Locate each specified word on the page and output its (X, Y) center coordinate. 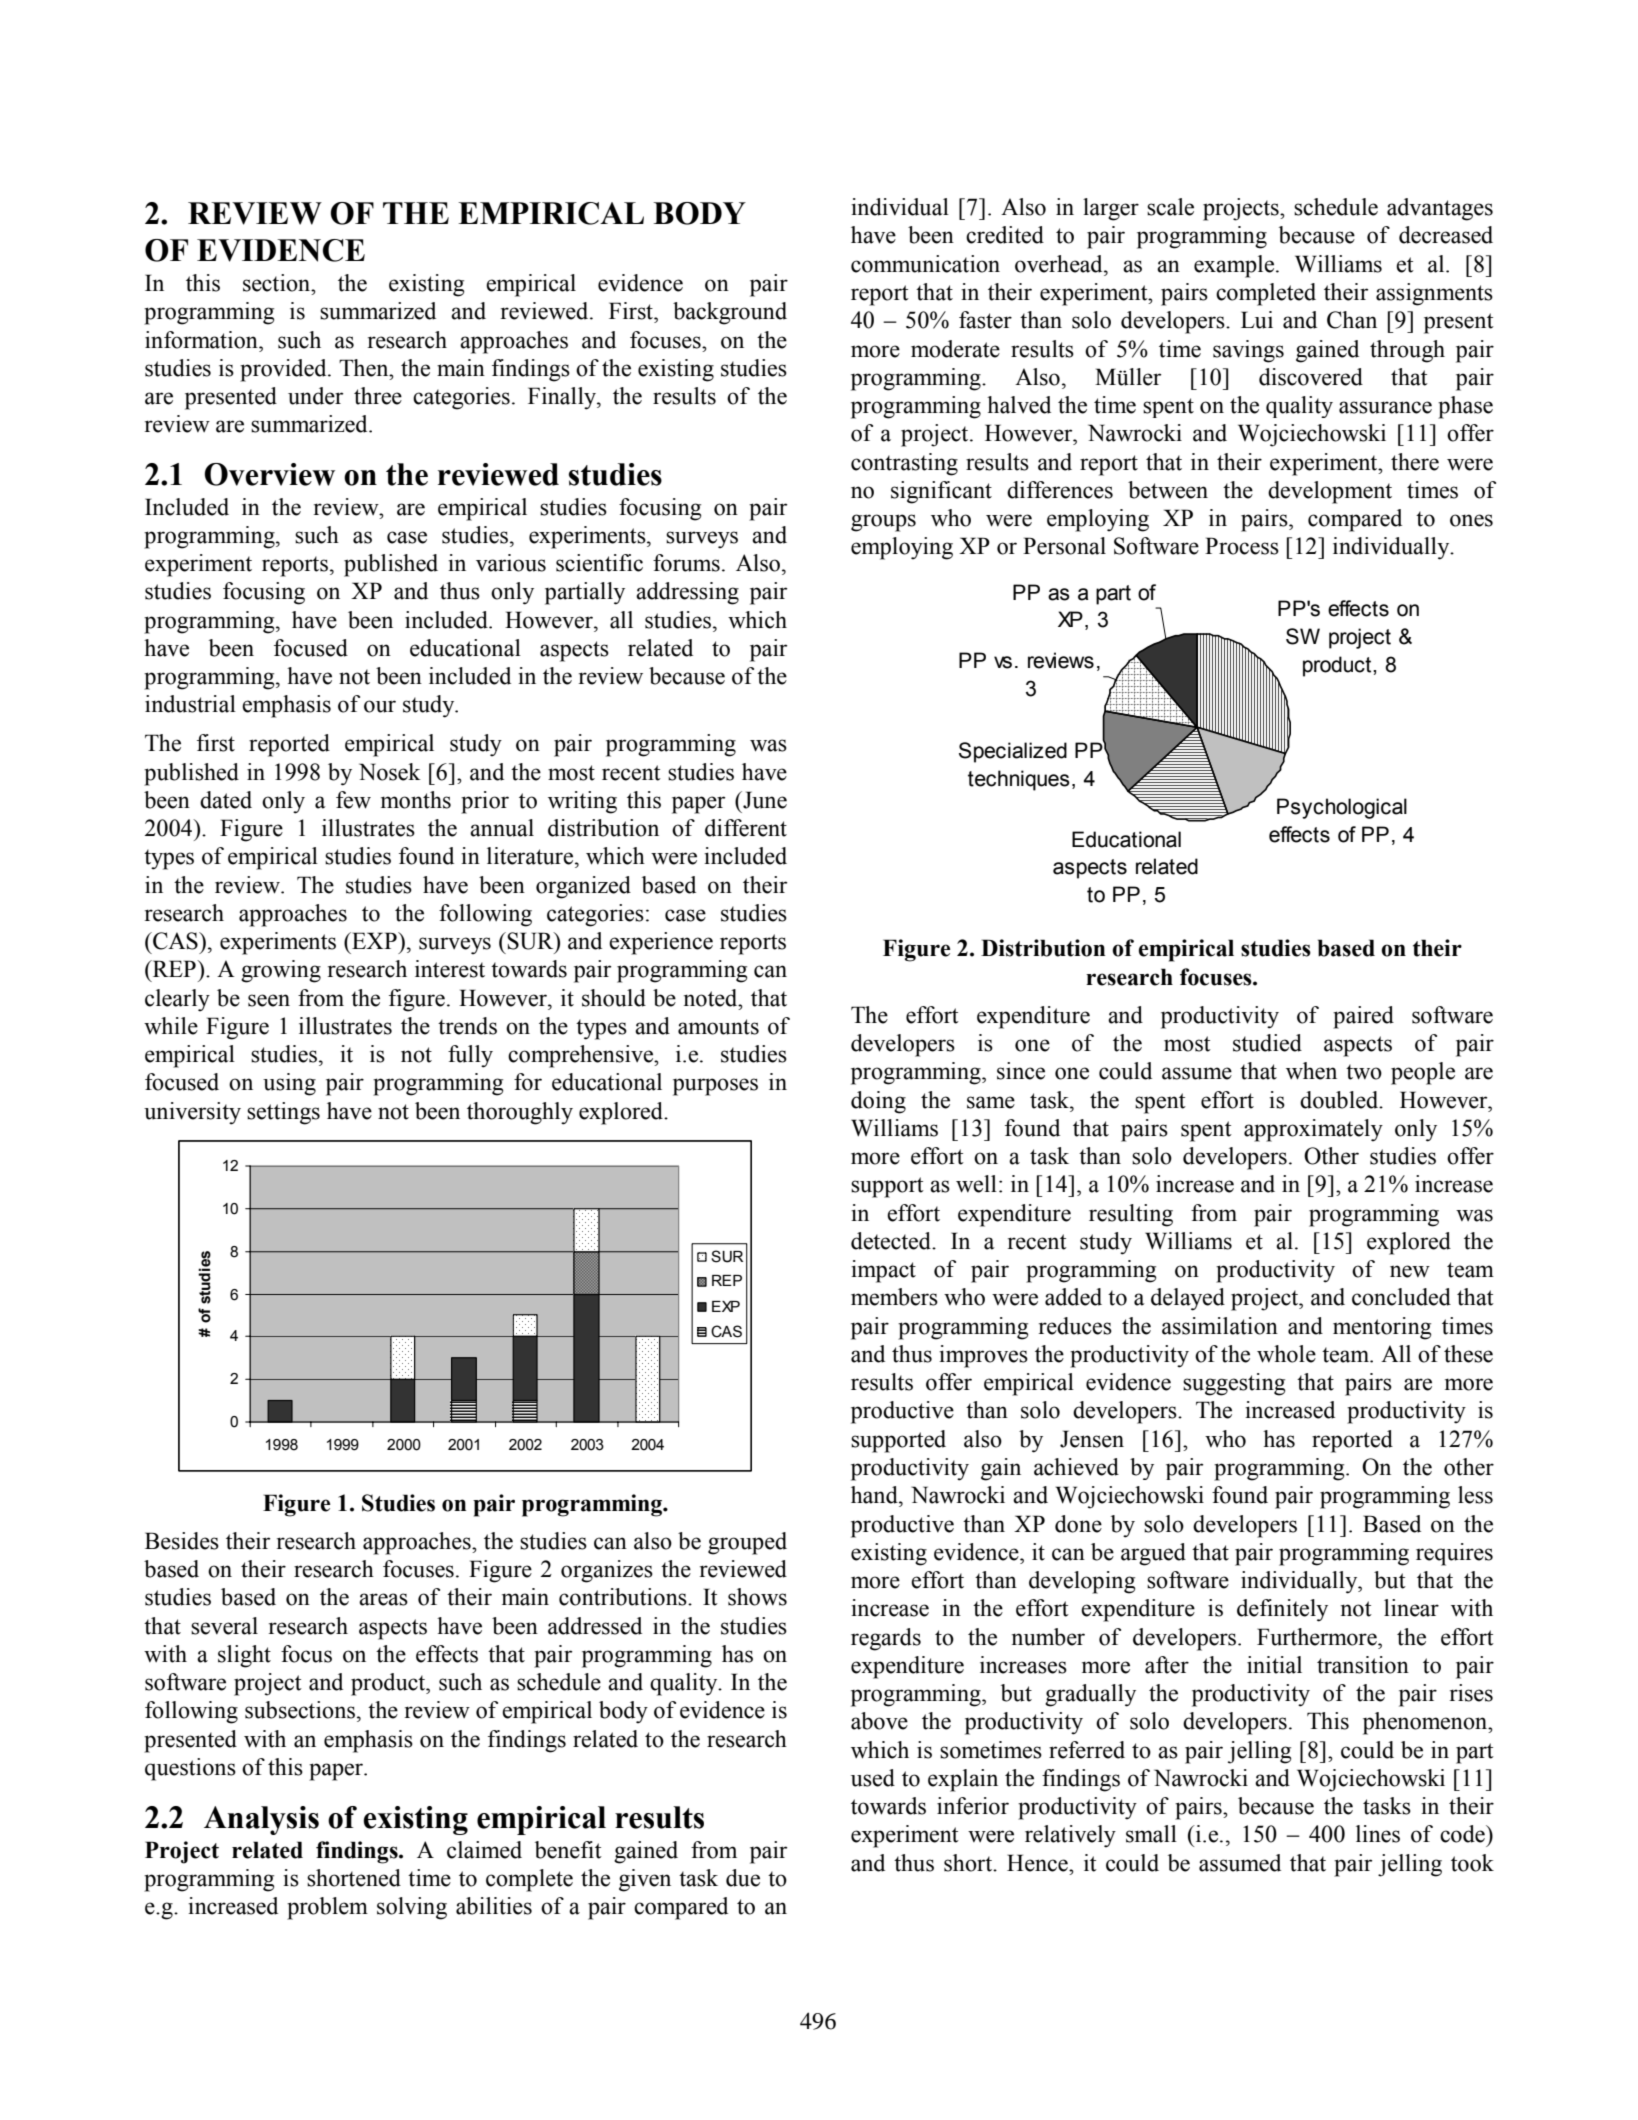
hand (875, 1495)
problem (327, 1908)
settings (283, 1113)
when (1311, 1071)
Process (1242, 546)
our (380, 706)
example (1234, 266)
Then (365, 368)
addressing (687, 593)
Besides (182, 1541)
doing (878, 1102)
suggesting (1234, 1384)
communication (925, 264)
